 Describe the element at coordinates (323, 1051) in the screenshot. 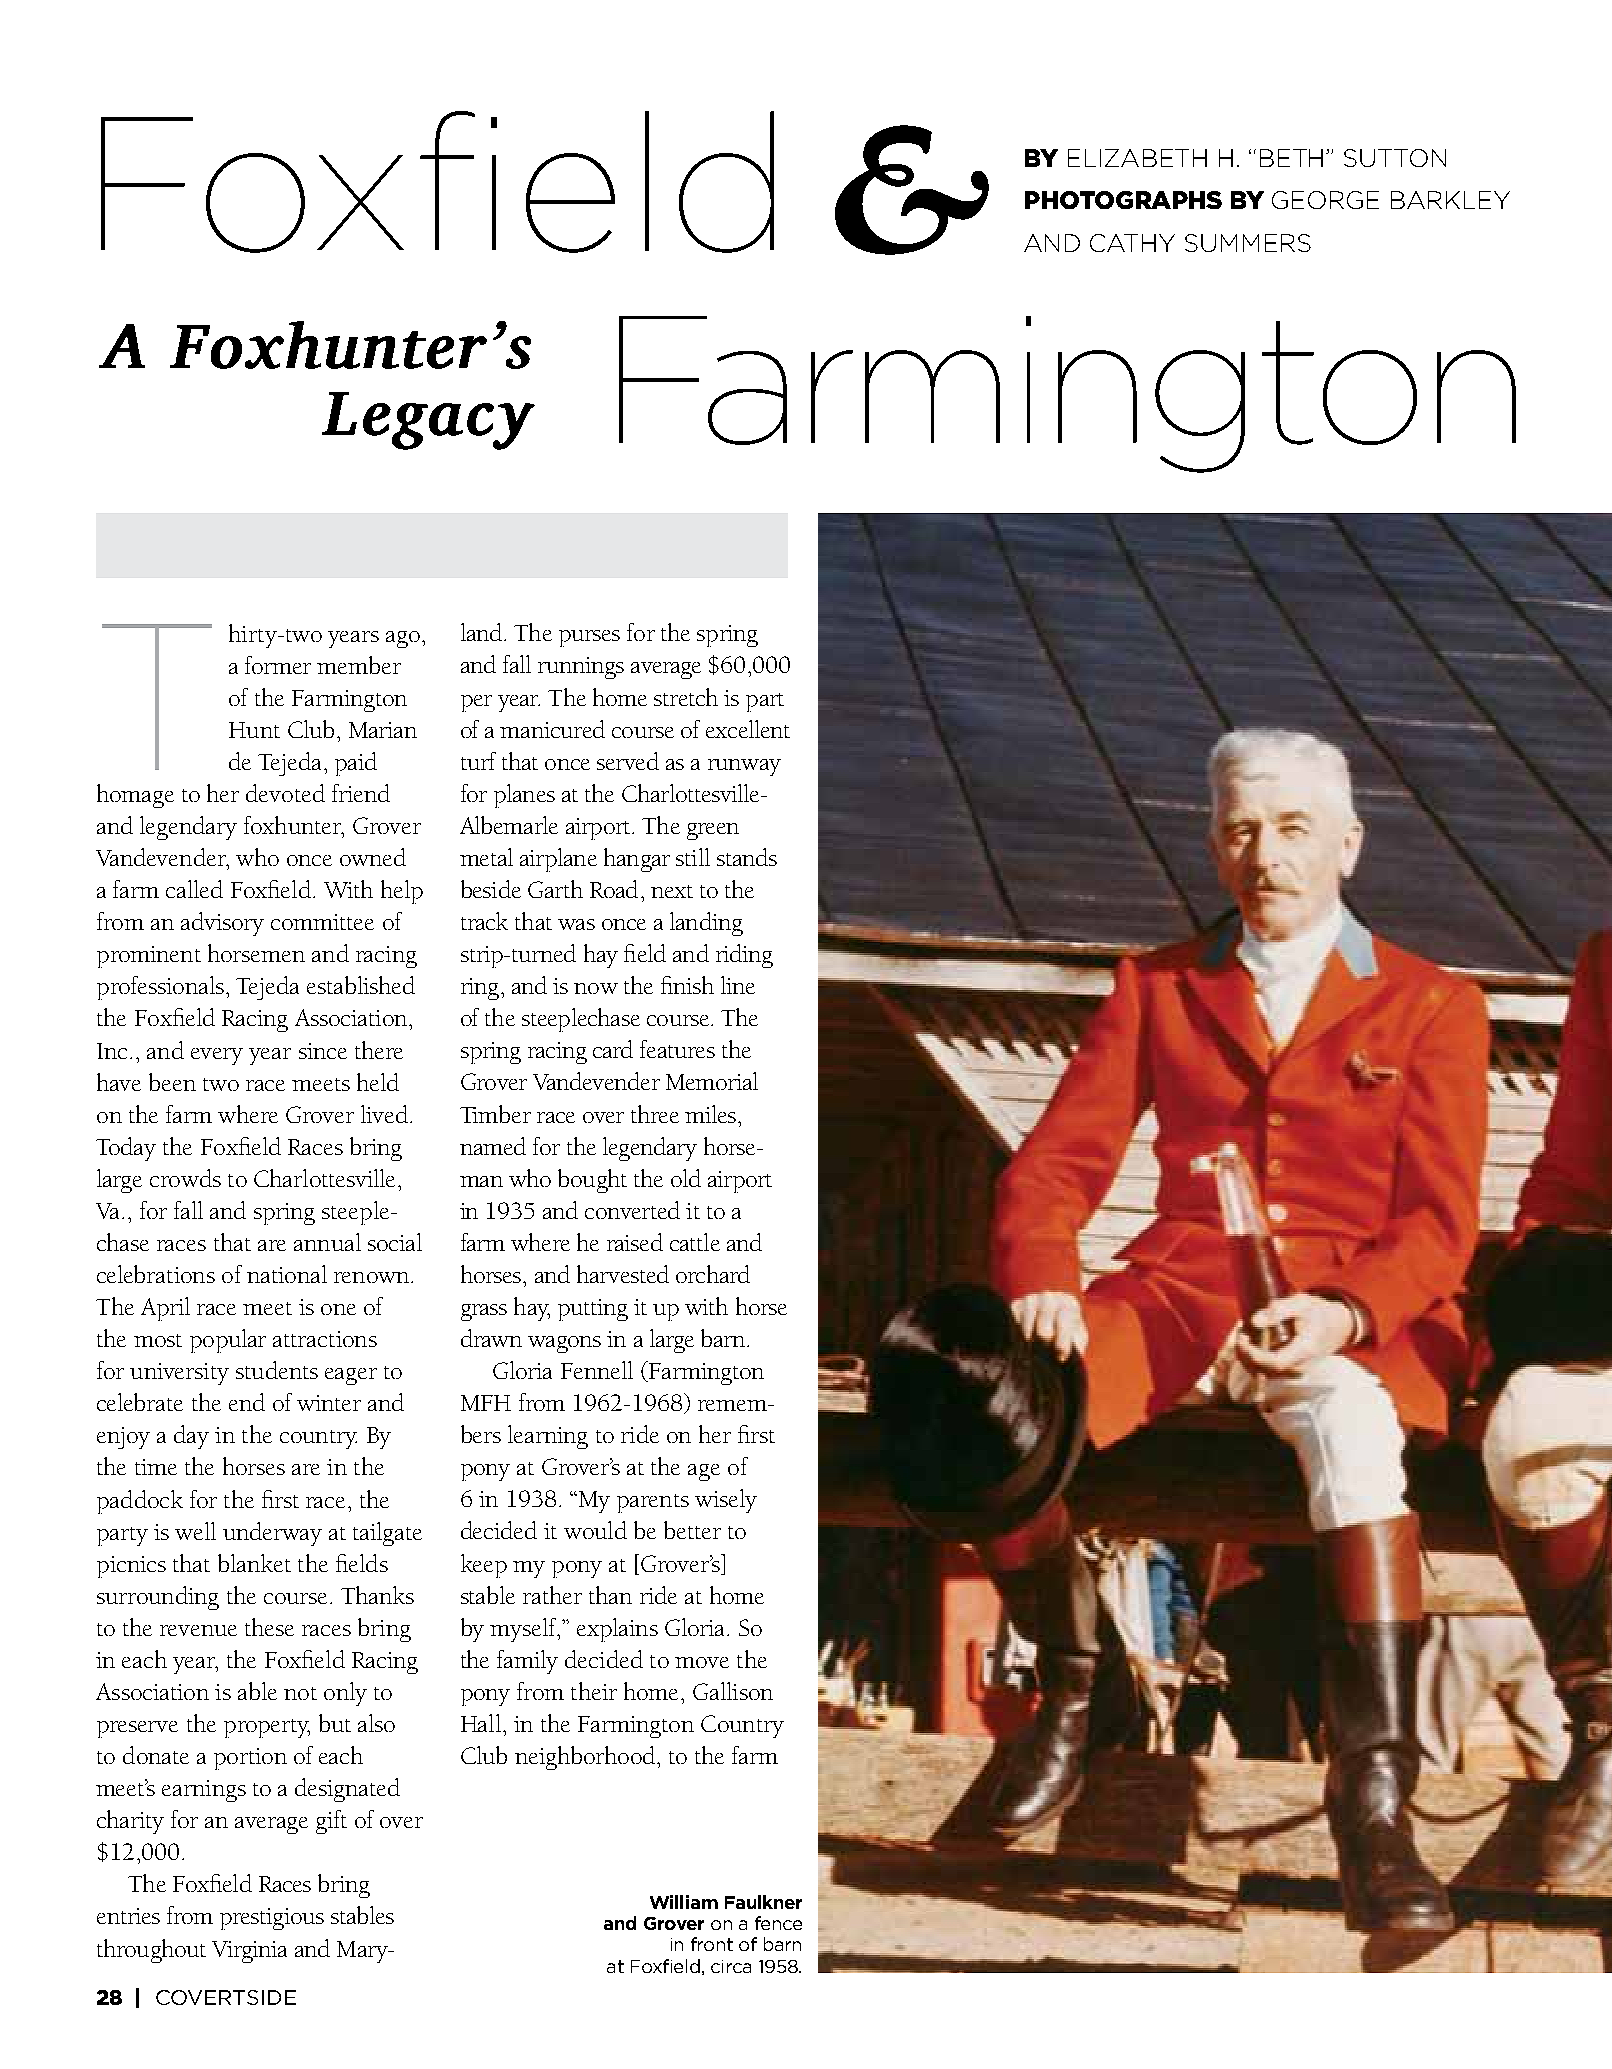

I see `since` at that location.
